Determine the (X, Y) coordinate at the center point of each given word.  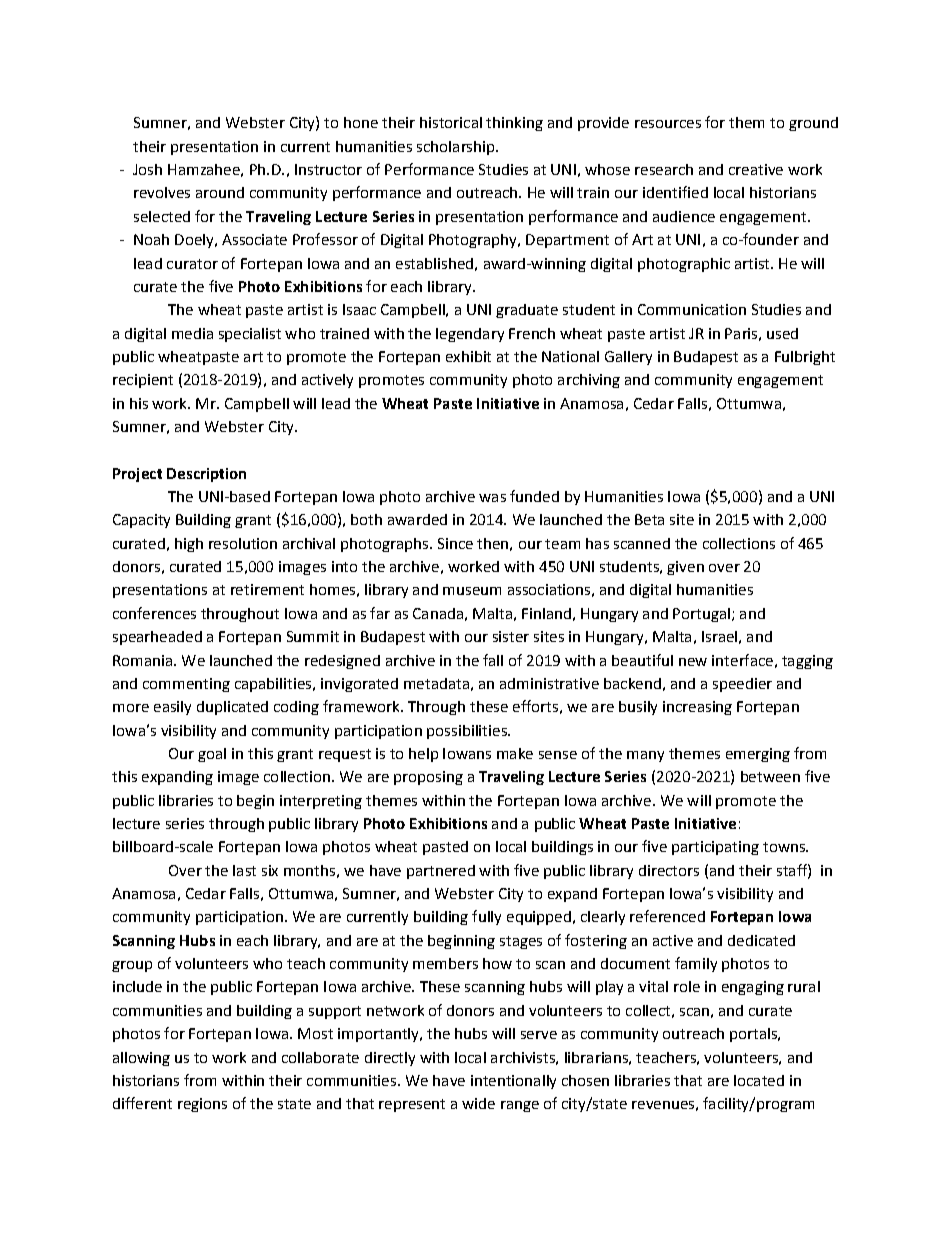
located (759, 1080)
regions (202, 1105)
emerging (758, 755)
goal (212, 755)
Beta (649, 519)
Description (206, 475)
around (220, 192)
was (492, 498)
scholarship (457, 148)
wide (478, 1103)
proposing (428, 778)
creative (756, 169)
